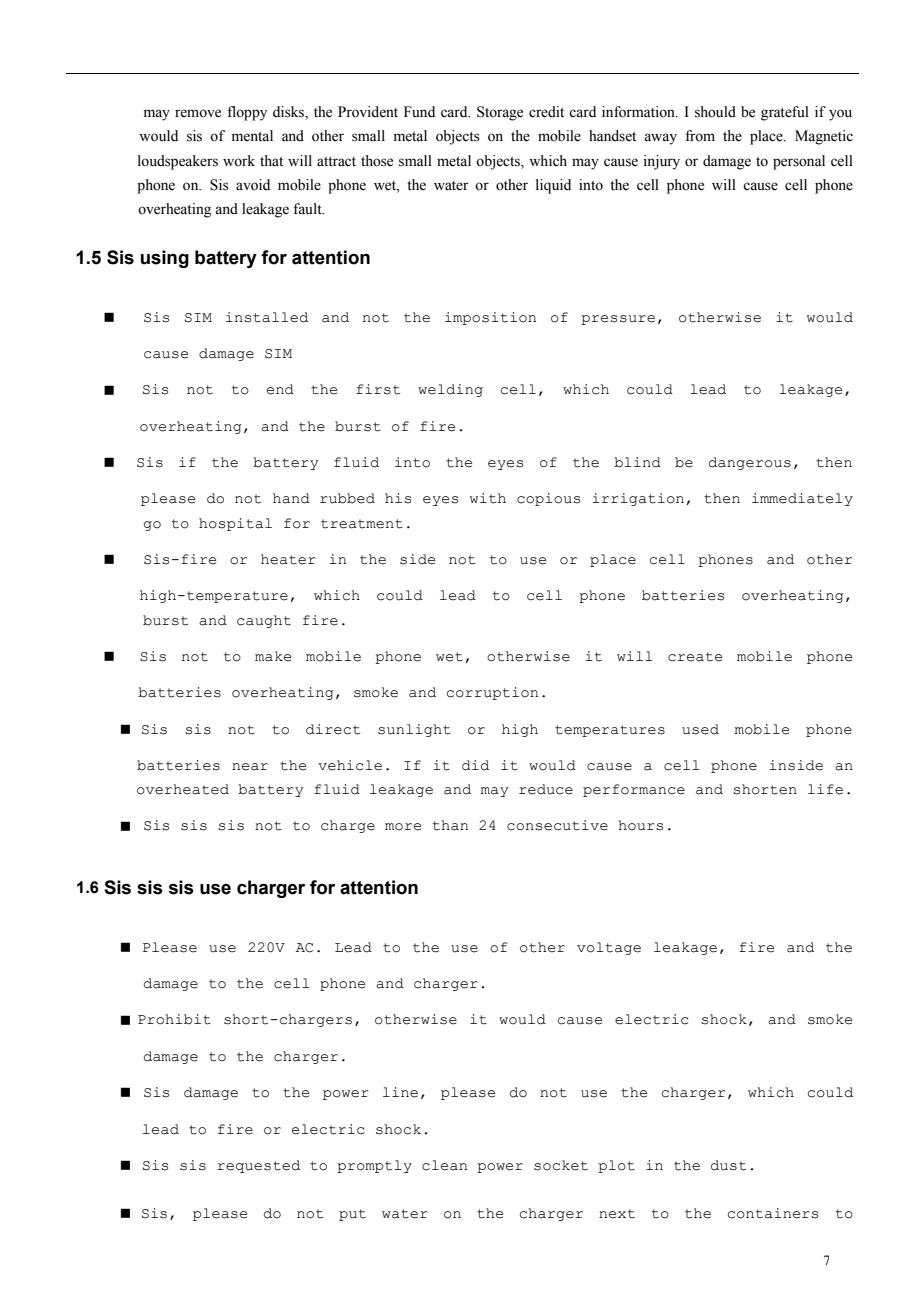  Describe the element at coordinates (641, 825) in the document. I see `hours` at that location.
